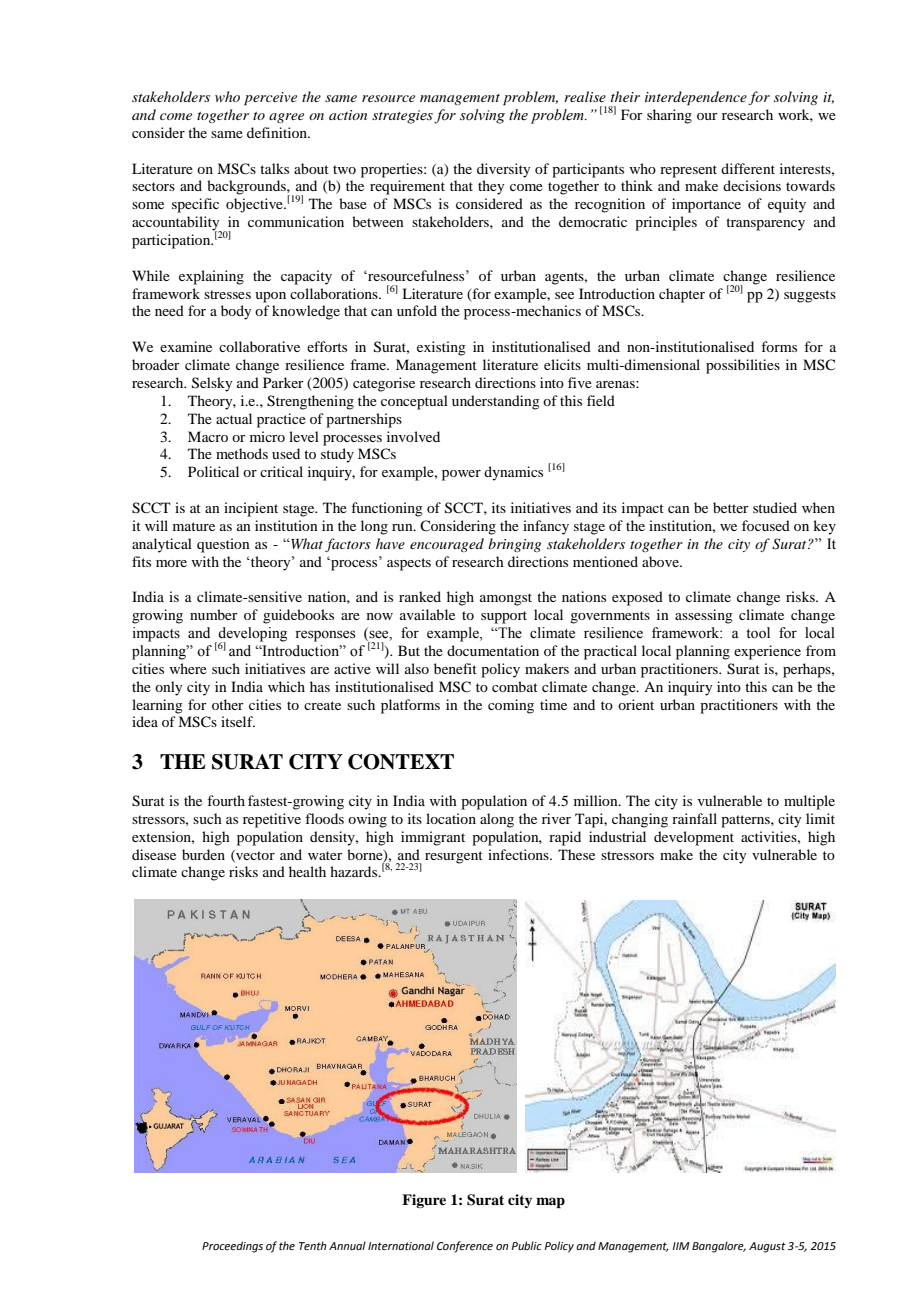 This screenshot has width=924, height=1308. I want to click on Political, so click(213, 471).
